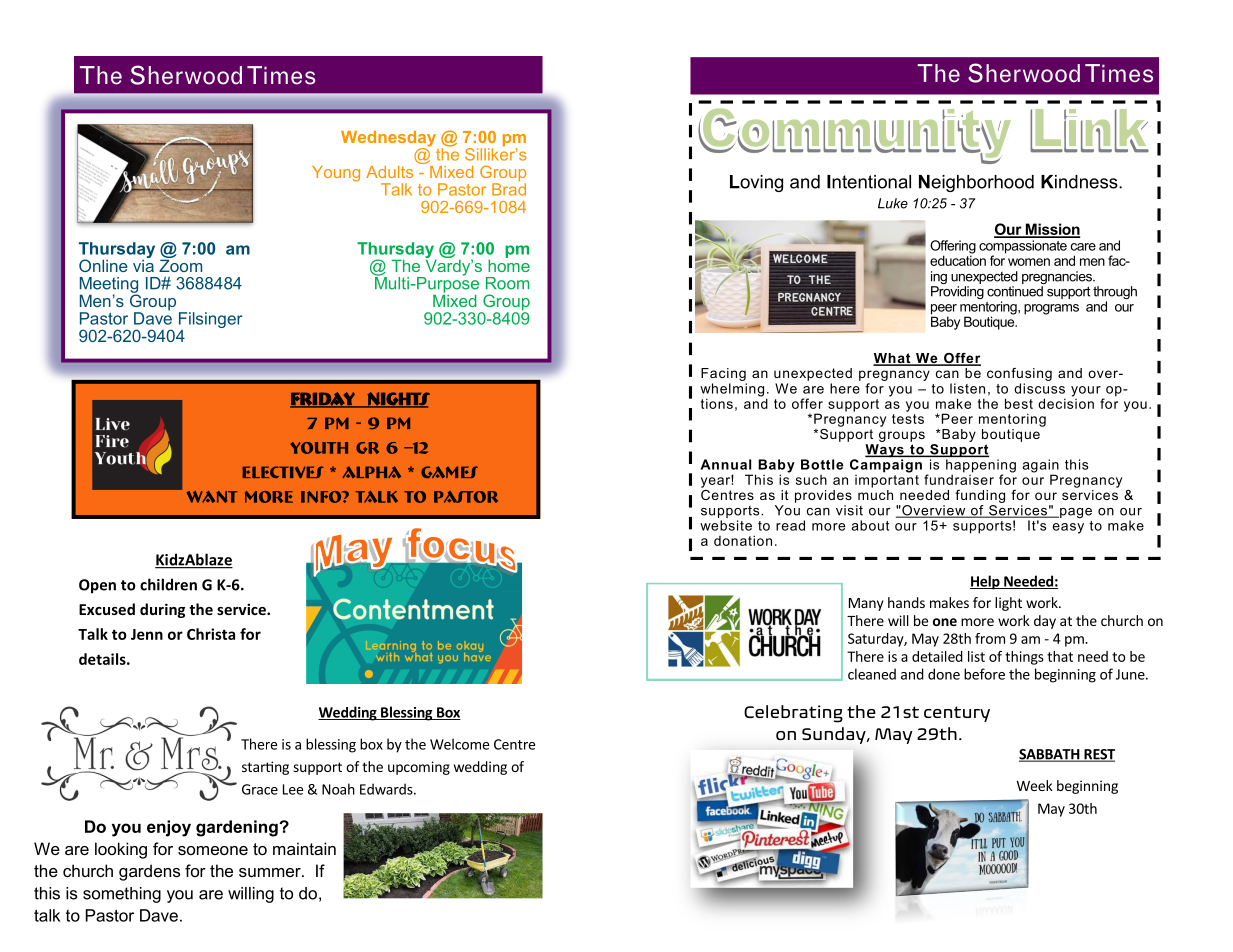  What do you see at coordinates (509, 188) in the screenshot?
I see `Brad` at bounding box center [509, 188].
